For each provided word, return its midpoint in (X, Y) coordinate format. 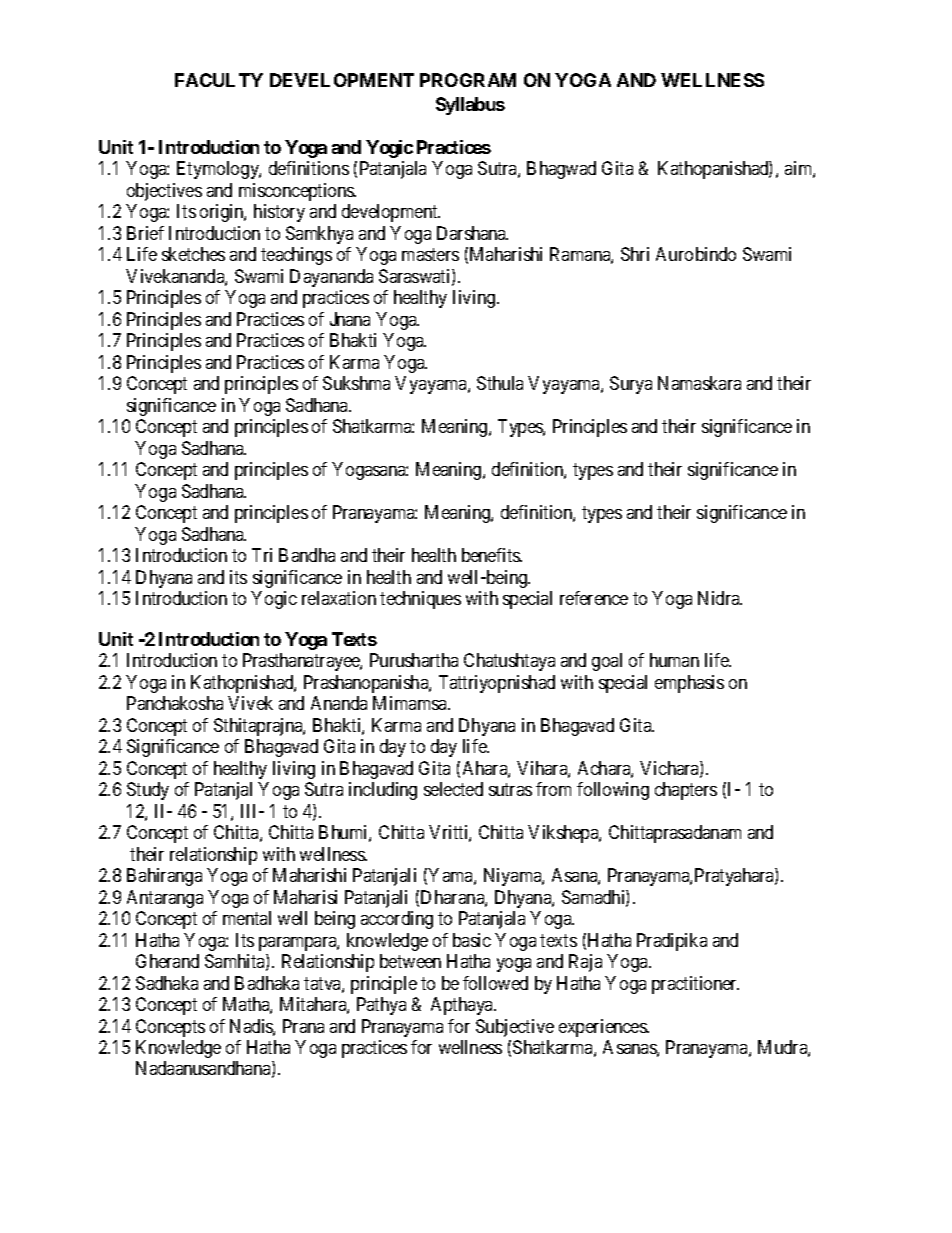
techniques (420, 600)
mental (247, 918)
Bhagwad (561, 170)
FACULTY (219, 80)
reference (594, 598)
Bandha (307, 555)
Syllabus (470, 106)
